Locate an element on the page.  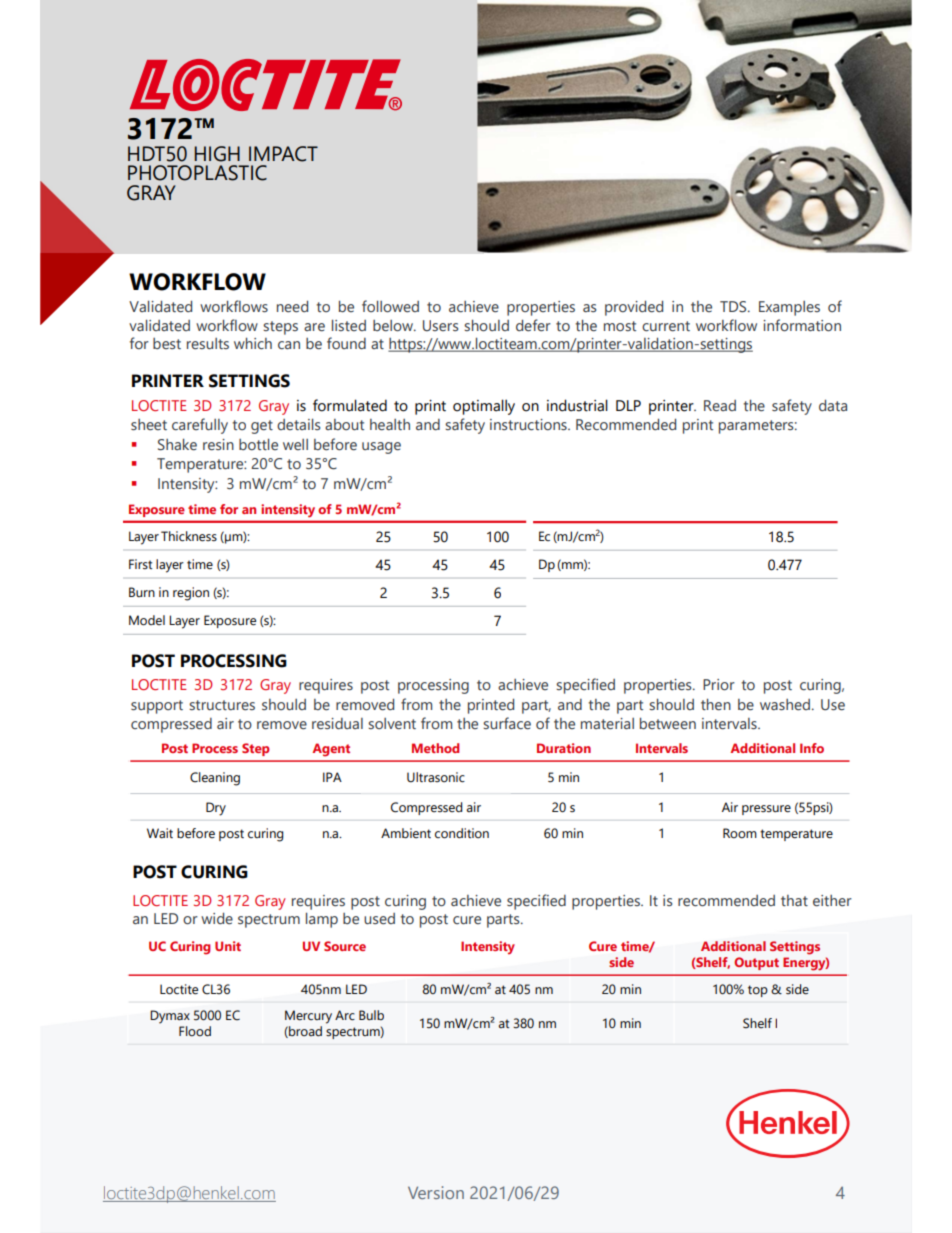
followed is located at coordinates (390, 306).
